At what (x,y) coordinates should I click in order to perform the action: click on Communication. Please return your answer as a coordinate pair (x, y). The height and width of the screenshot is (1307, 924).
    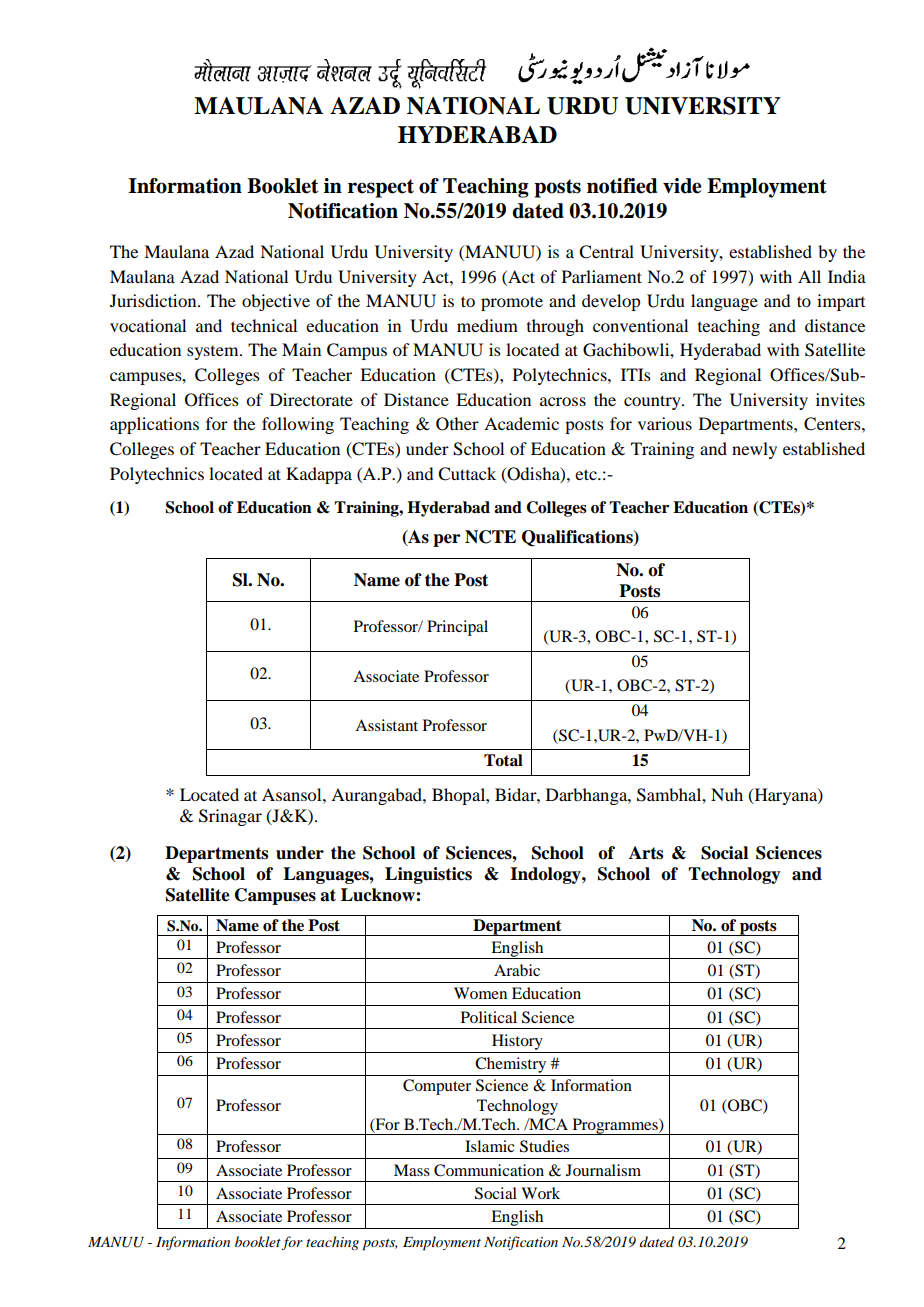
    Looking at the image, I should click on (489, 1170).
